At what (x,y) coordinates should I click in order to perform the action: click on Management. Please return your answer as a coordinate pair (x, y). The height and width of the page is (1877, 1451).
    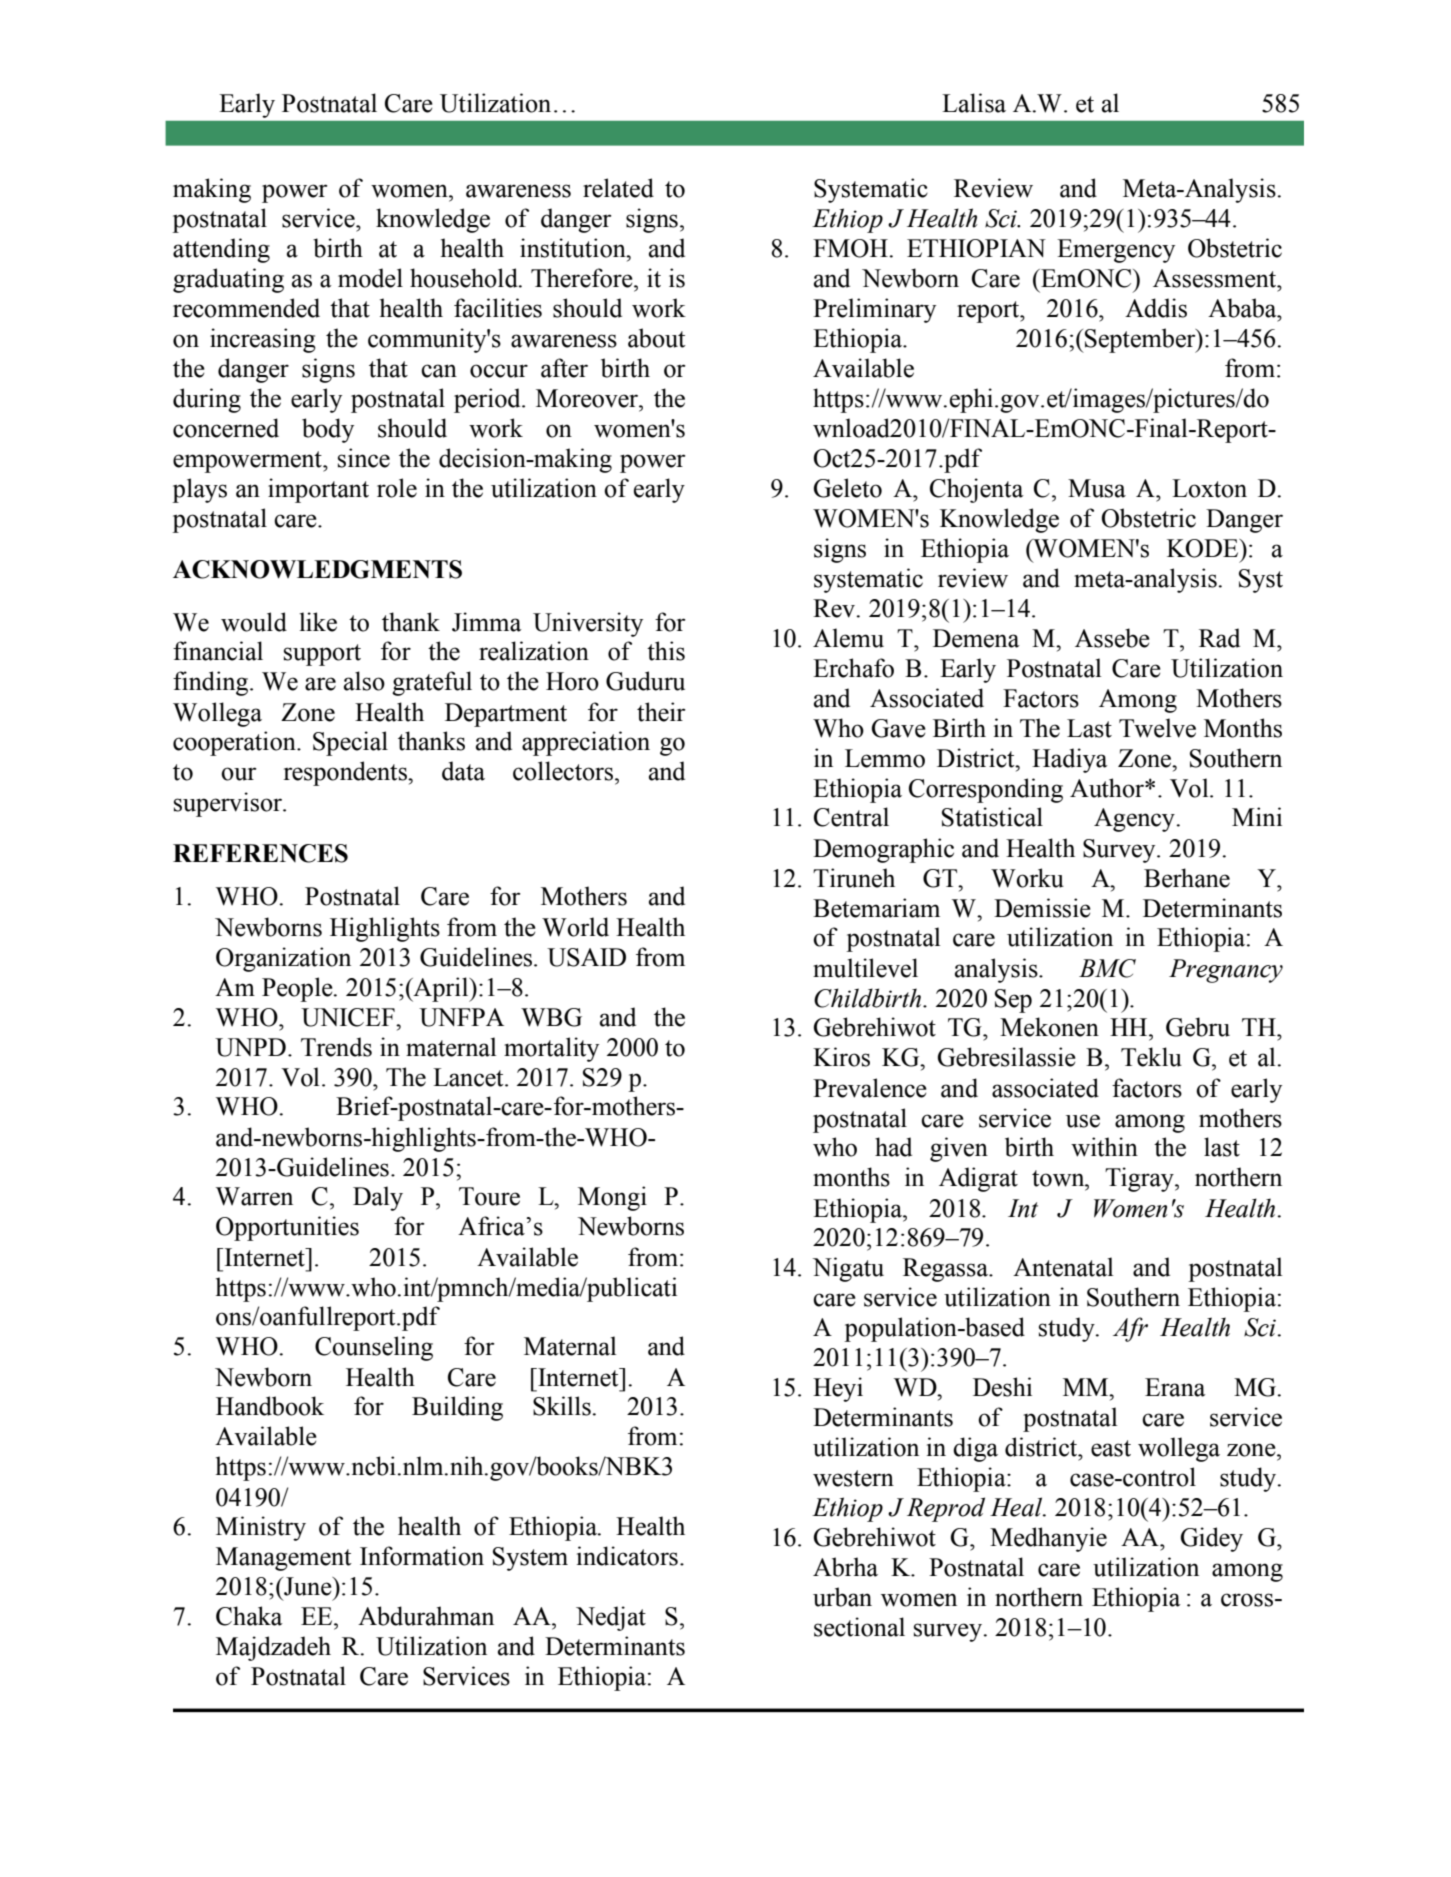
    Looking at the image, I should click on (284, 1559).
